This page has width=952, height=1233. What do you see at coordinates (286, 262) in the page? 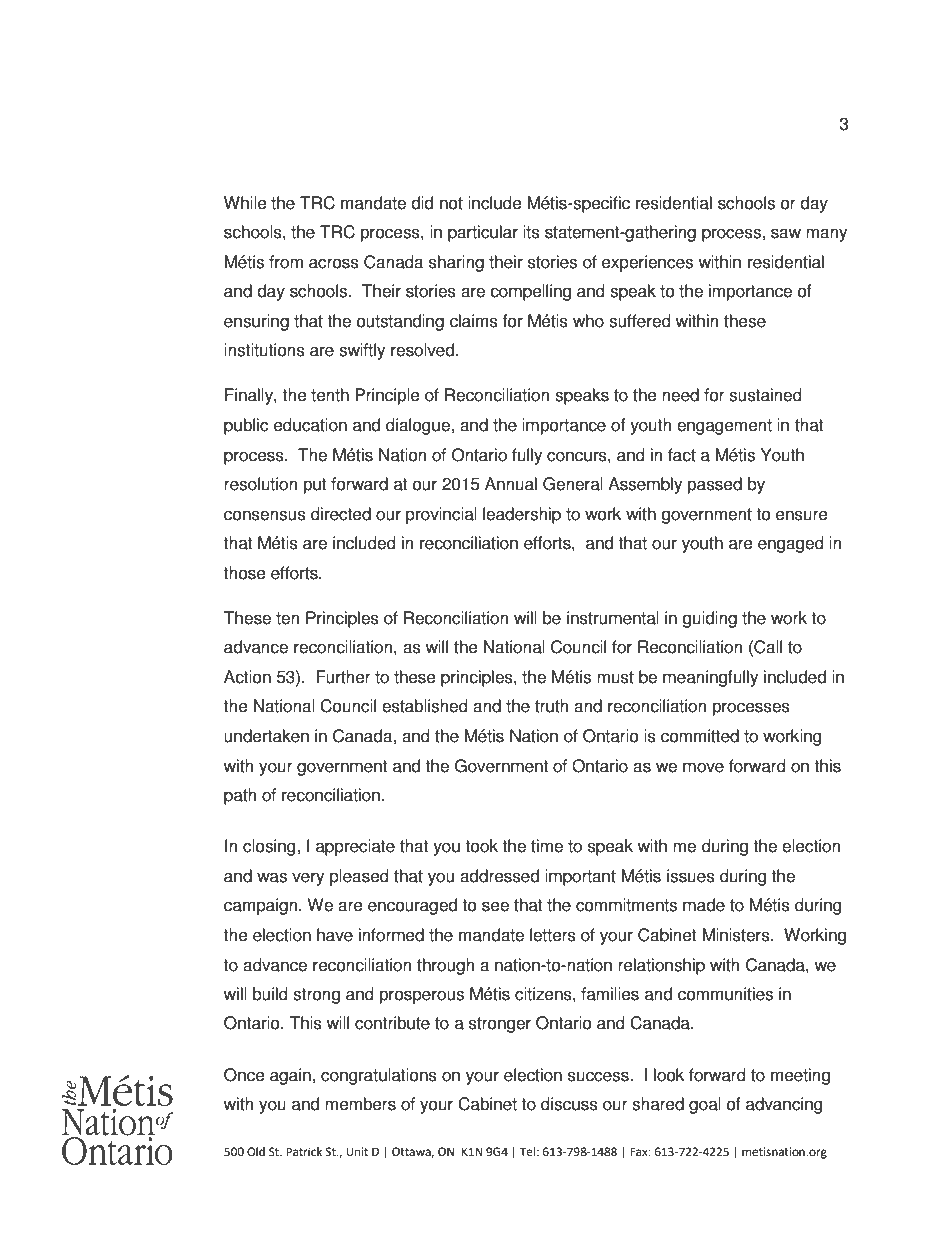
I see `from` at bounding box center [286, 262].
